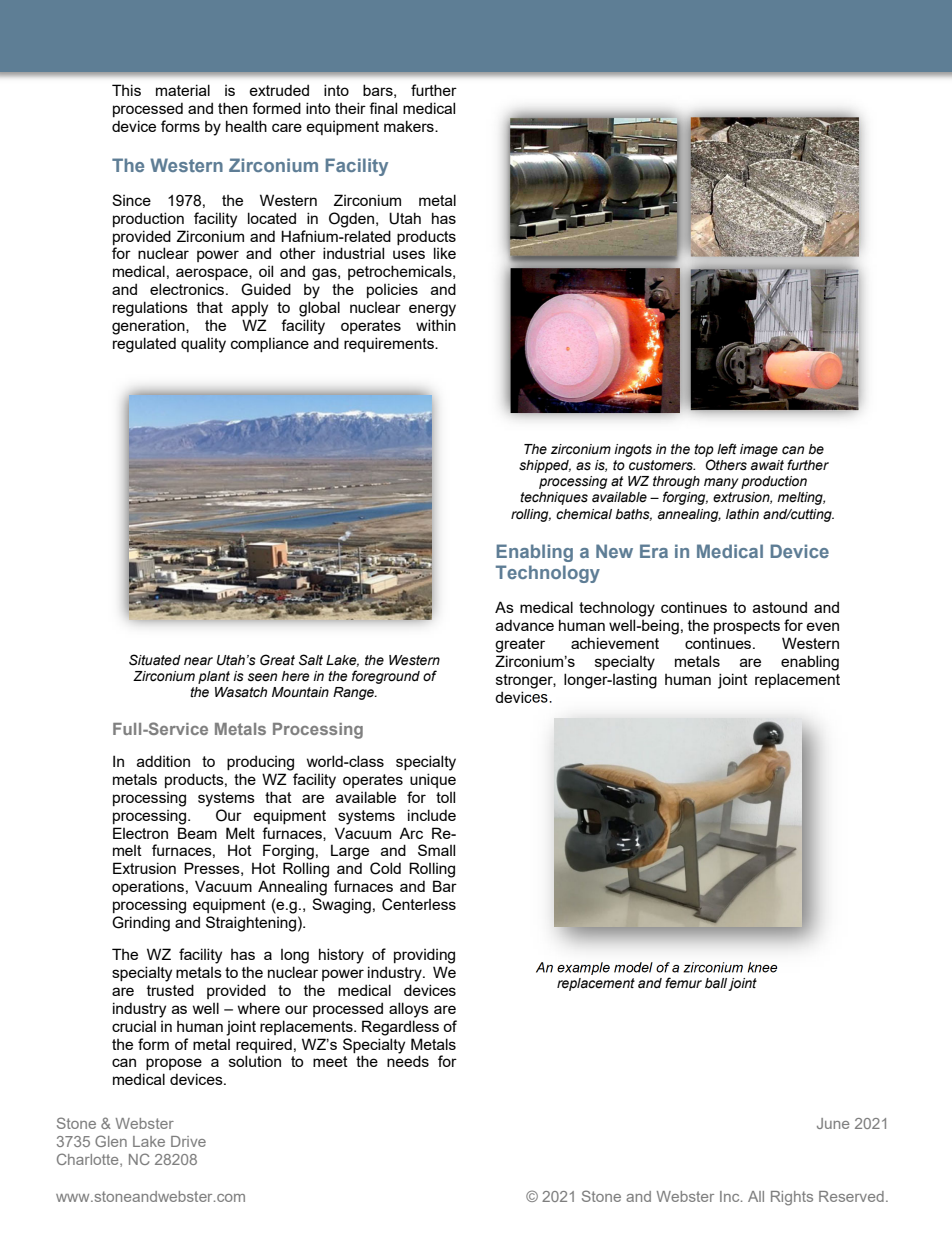 This document has height=1233, width=952. What do you see at coordinates (436, 325) in the document?
I see `within` at bounding box center [436, 325].
